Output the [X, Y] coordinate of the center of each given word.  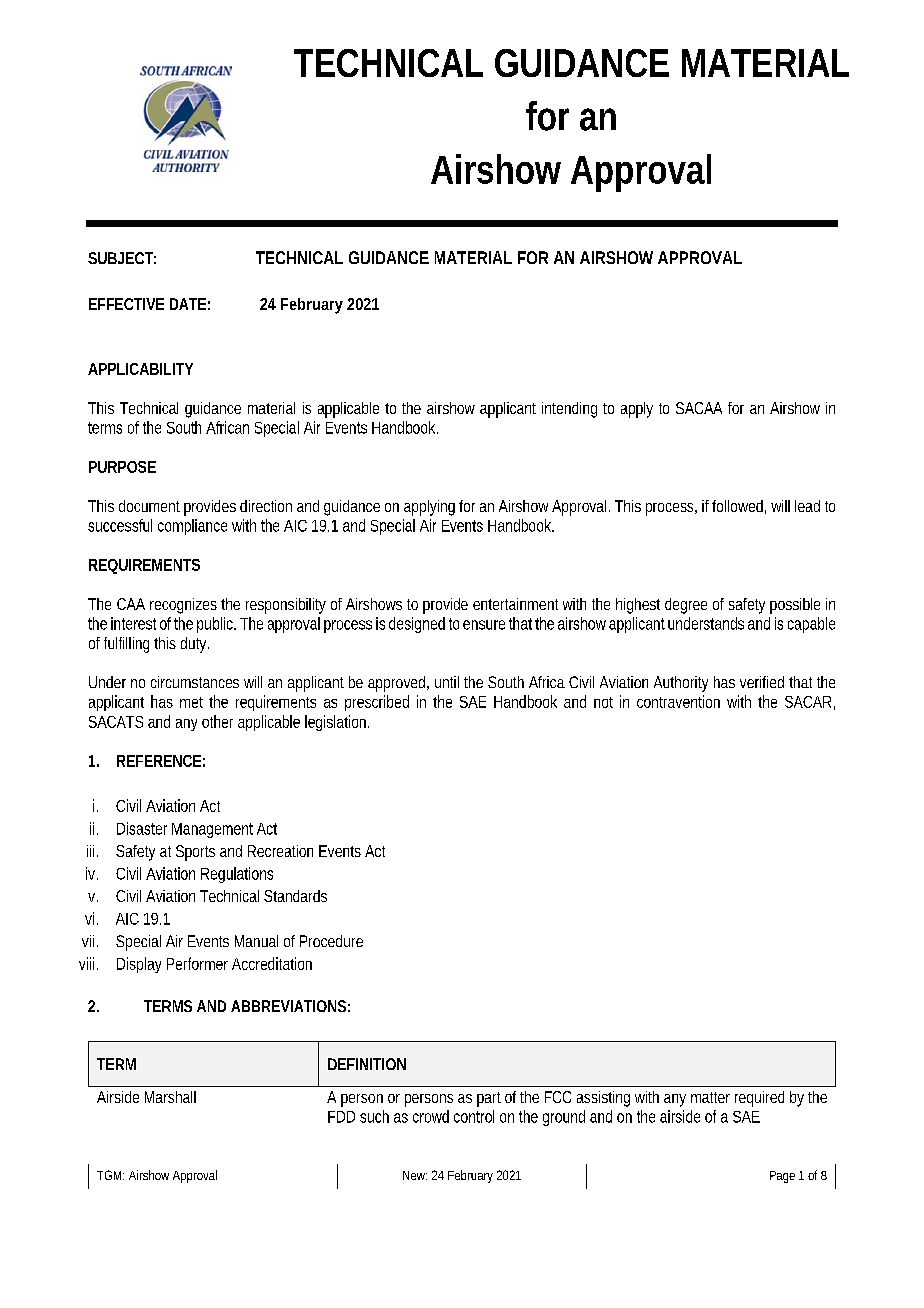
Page [782, 1177]
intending [569, 410]
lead [807, 506]
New [415, 1175]
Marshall [170, 1097]
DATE [188, 304]
